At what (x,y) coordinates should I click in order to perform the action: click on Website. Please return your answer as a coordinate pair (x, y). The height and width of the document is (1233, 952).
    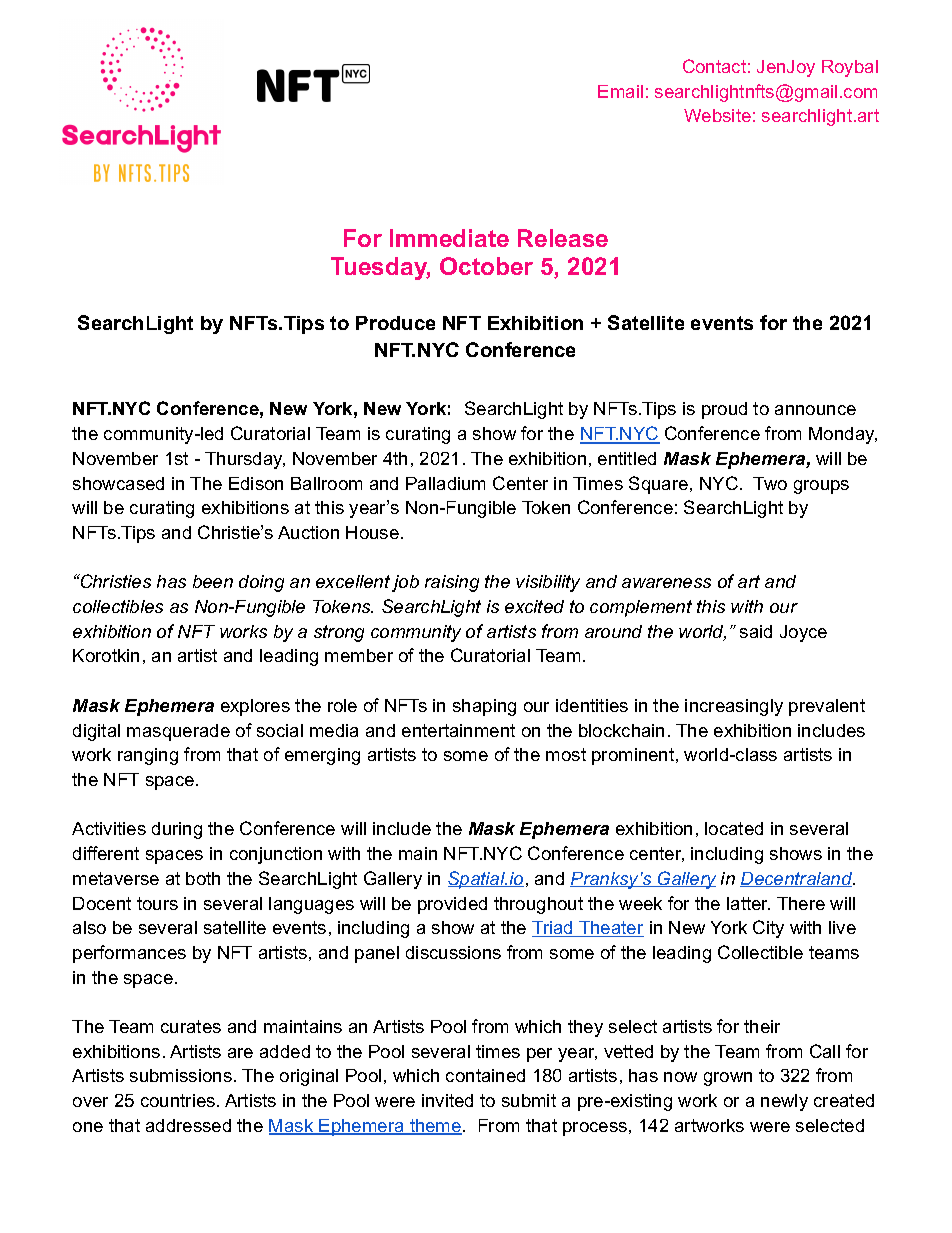
    Looking at the image, I should click on (717, 115).
